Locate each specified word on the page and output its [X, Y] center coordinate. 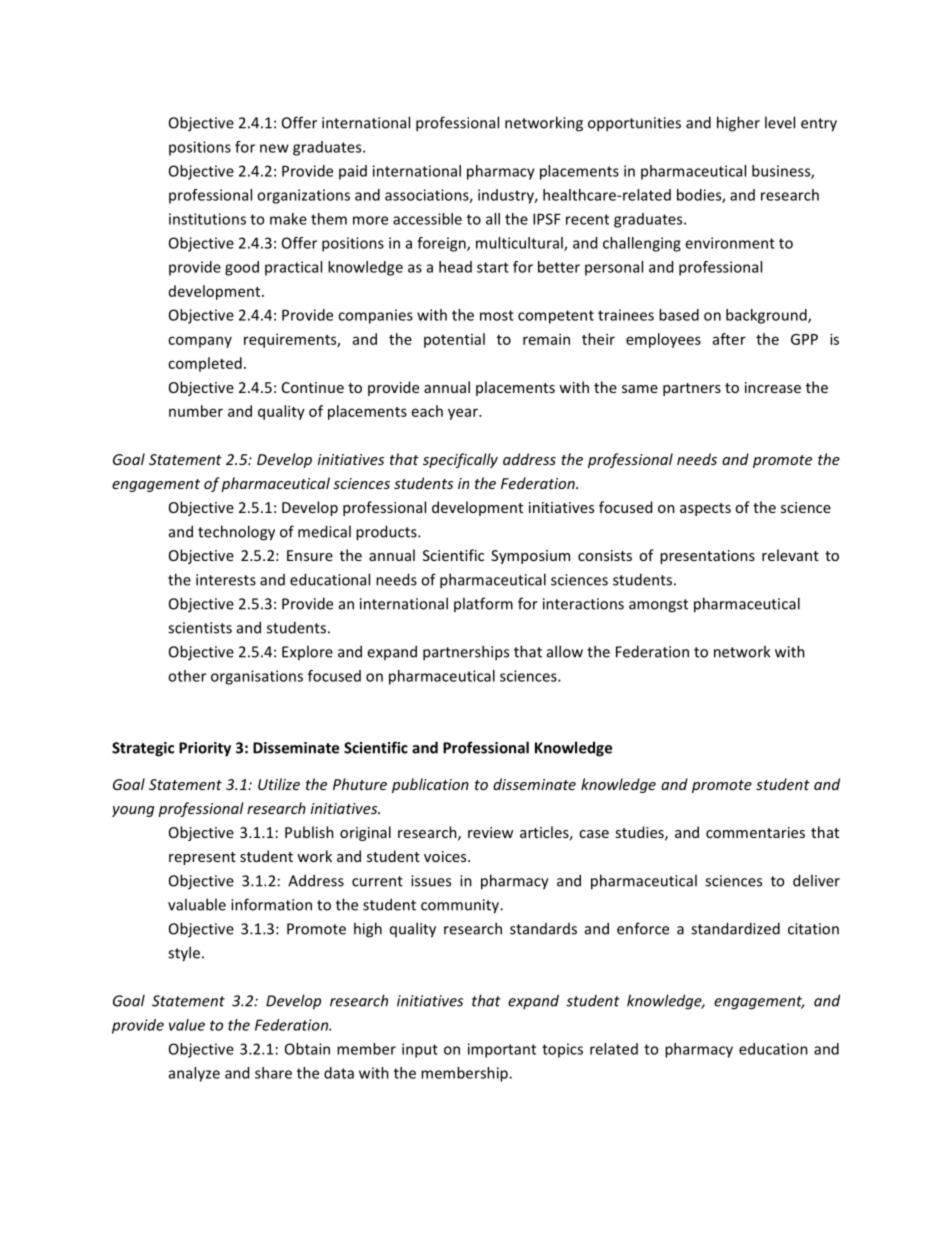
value [187, 1025]
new [274, 148]
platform [483, 604]
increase [773, 387]
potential [454, 340]
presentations [707, 557]
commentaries [755, 832]
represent [202, 858]
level [780, 122]
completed [205, 364]
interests [226, 580]
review [490, 832]
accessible [427, 219]
